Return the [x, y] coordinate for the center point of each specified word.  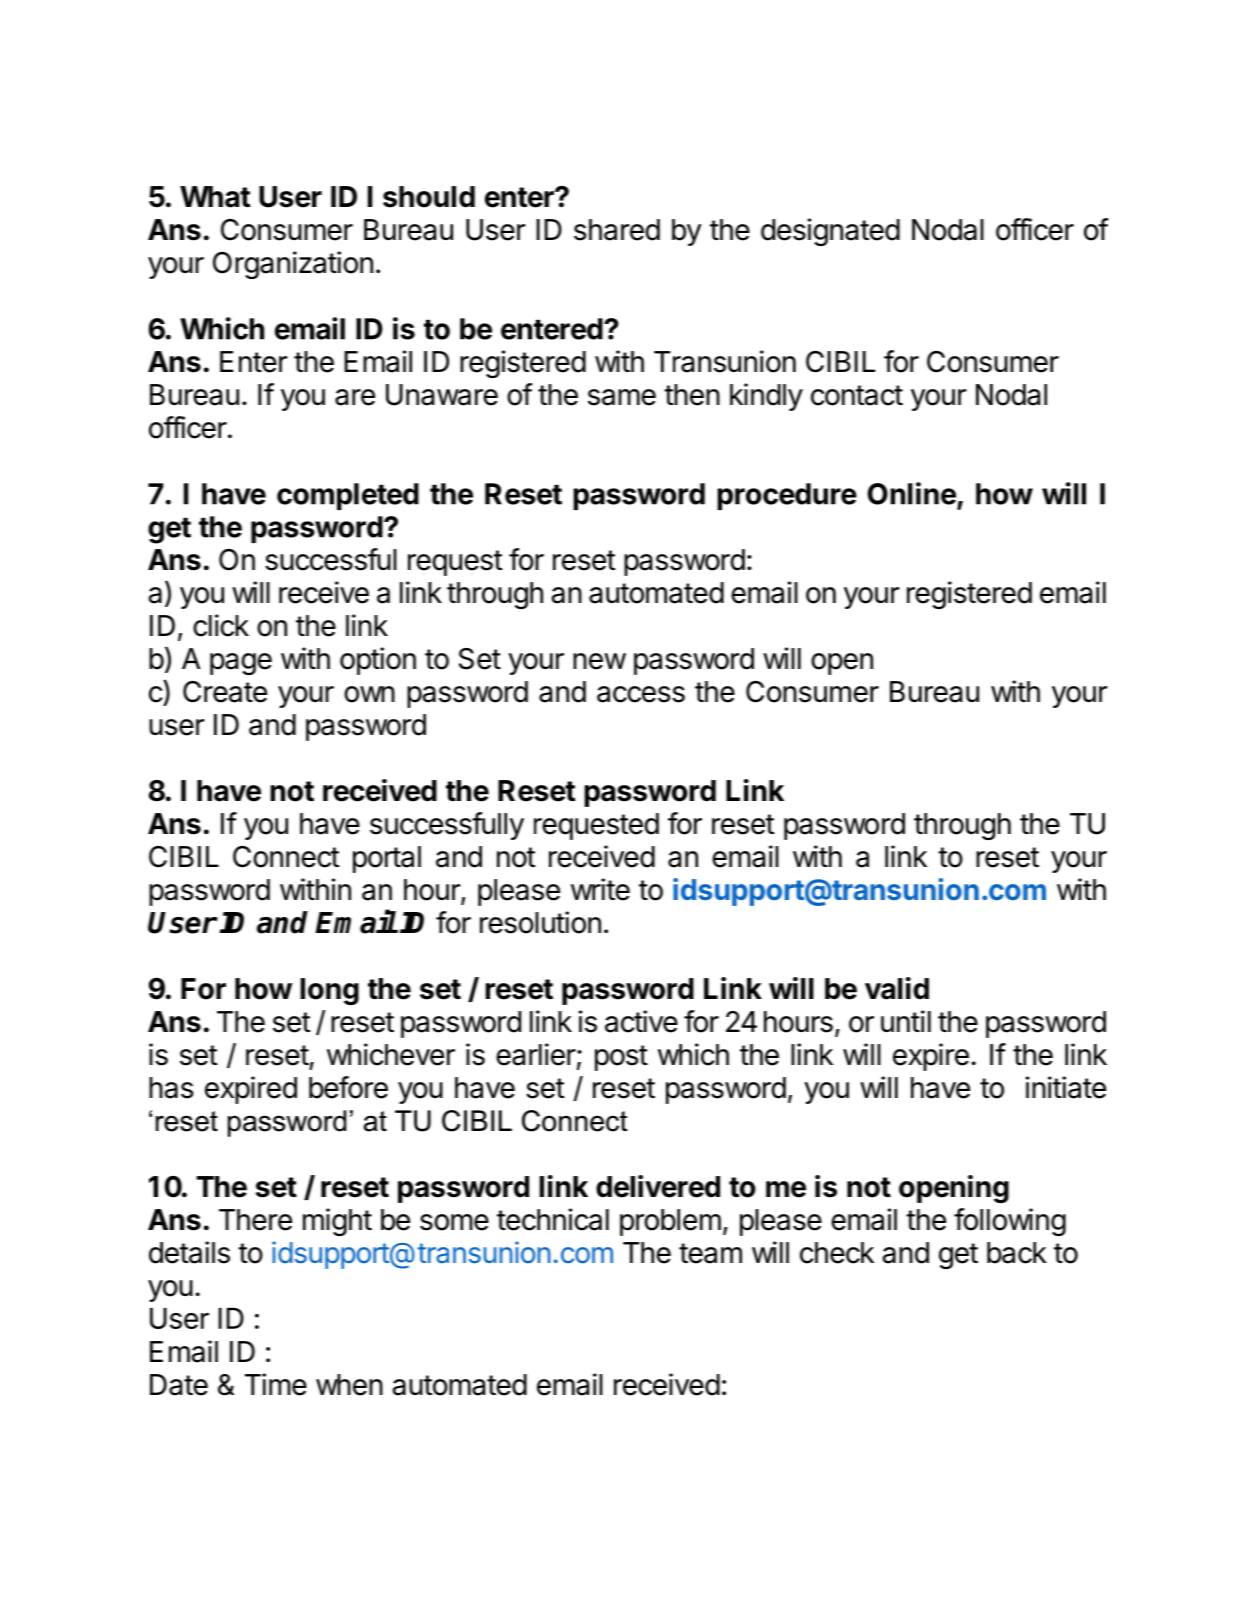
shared [617, 230]
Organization [293, 265]
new [599, 661]
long [329, 991]
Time [276, 1384]
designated [830, 232]
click [221, 625]
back [1017, 1253]
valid [897, 988]
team [710, 1253]
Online [912, 493]
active [641, 1021]
